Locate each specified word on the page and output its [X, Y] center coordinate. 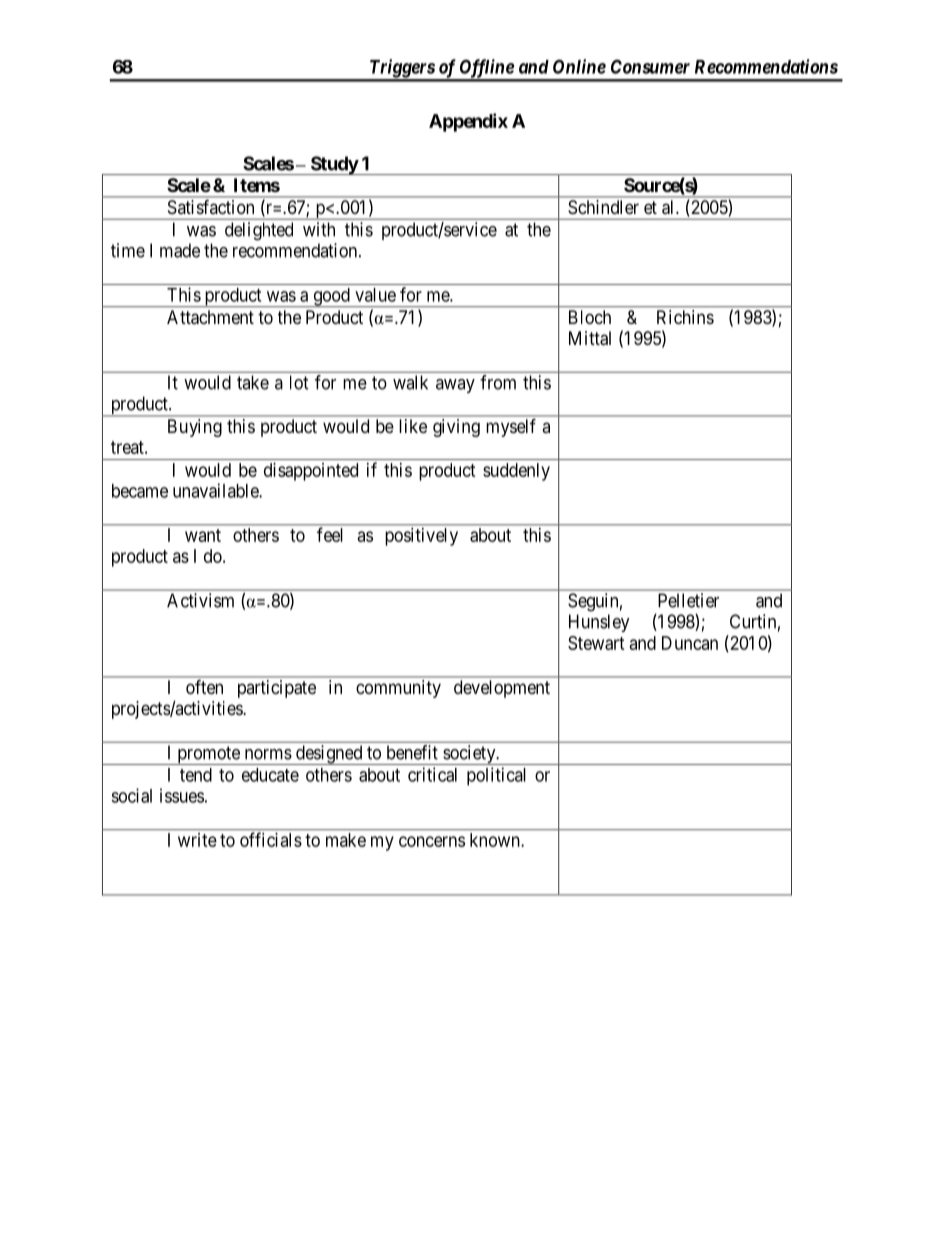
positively [421, 537]
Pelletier [688, 600]
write [197, 840]
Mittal [590, 338]
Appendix [468, 122]
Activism [200, 600]
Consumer [650, 66]
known [496, 840]
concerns [432, 841]
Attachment [210, 317]
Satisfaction [211, 207]
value [375, 295]
